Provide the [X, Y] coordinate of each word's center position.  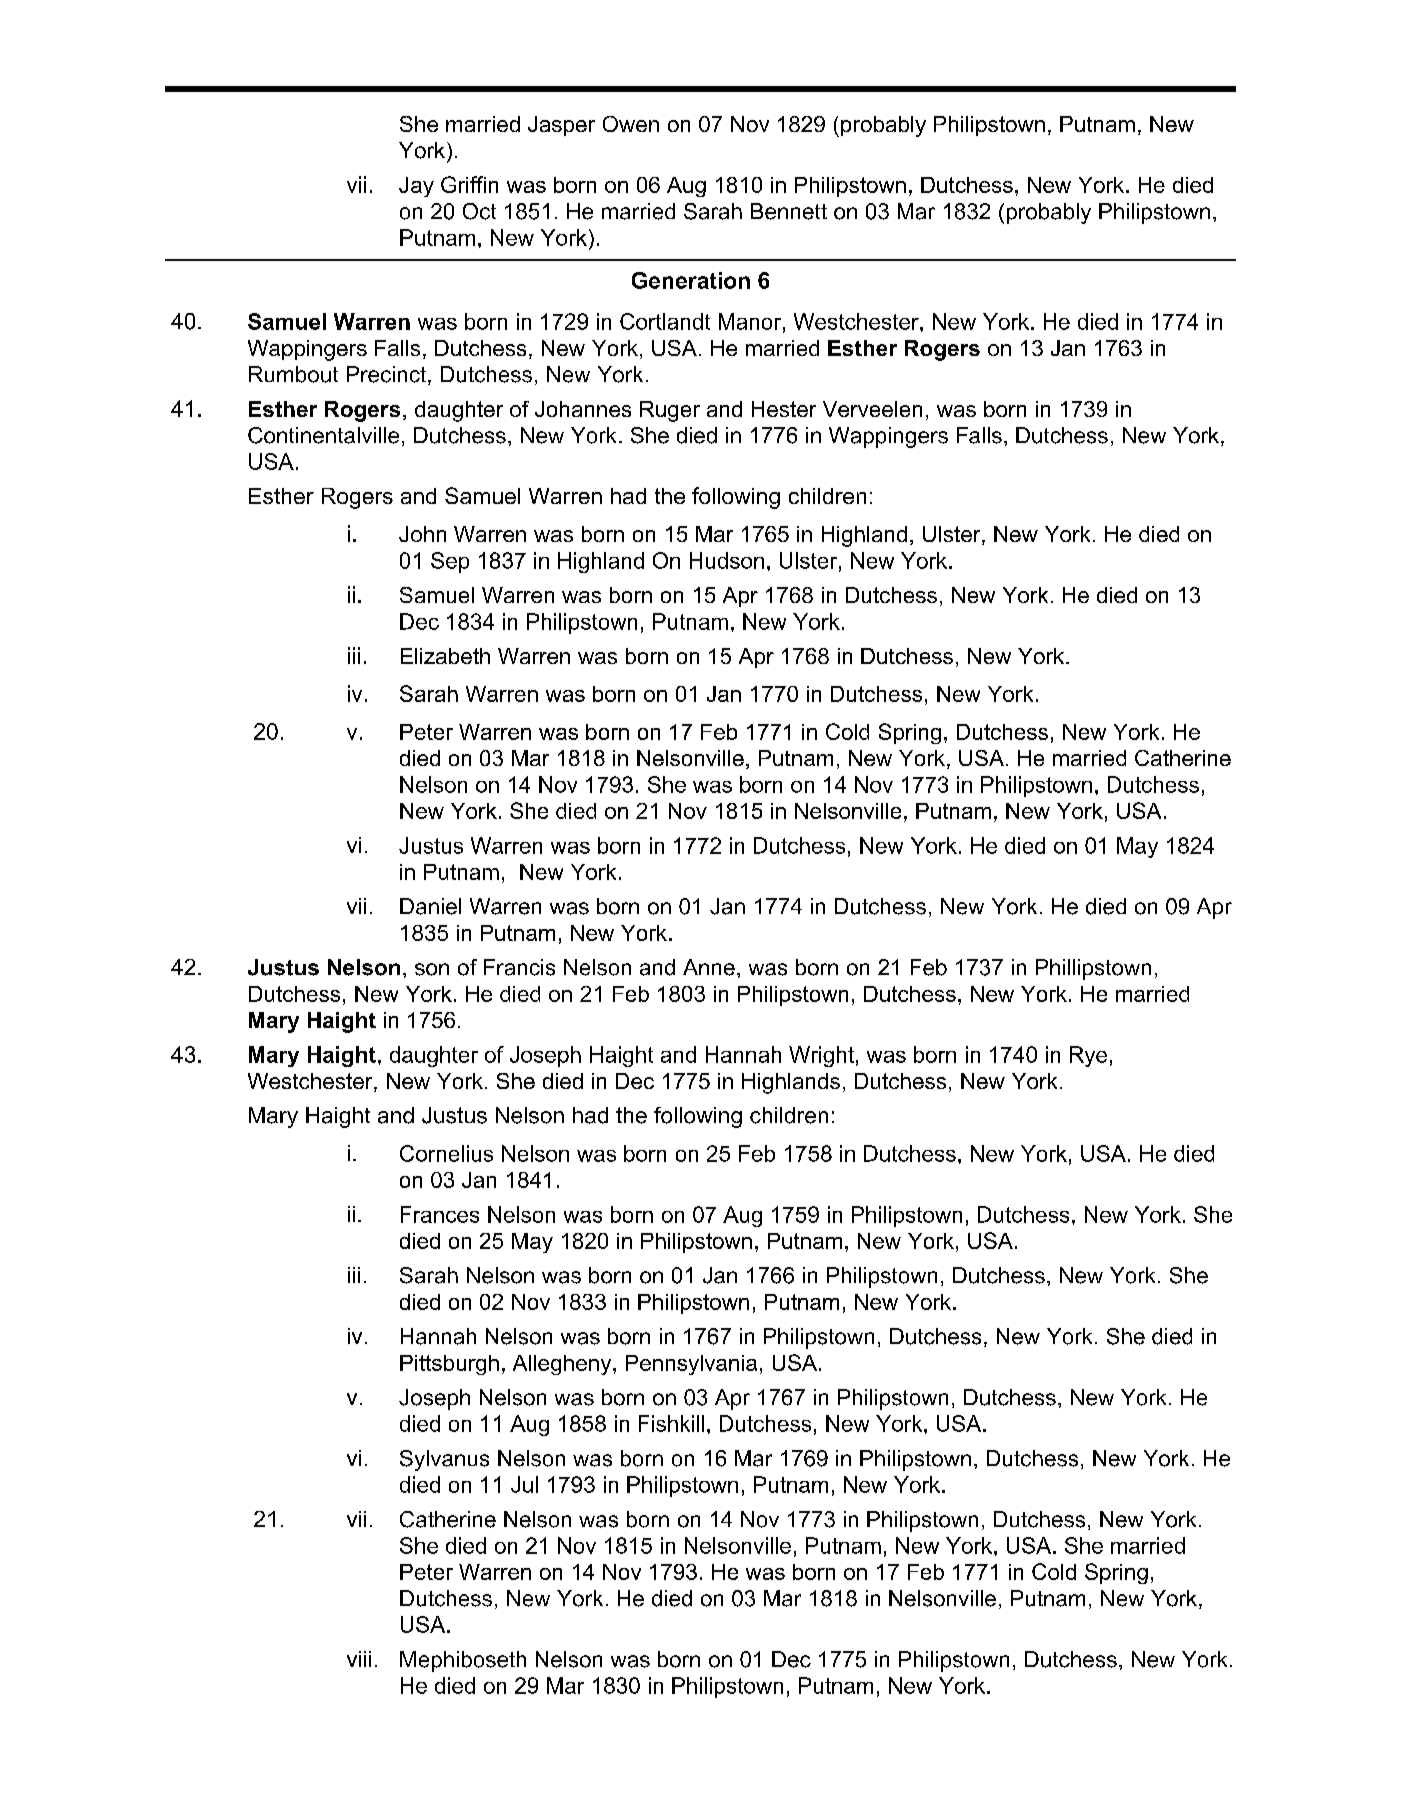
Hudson [727, 560]
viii [359, 1659]
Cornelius [446, 1153]
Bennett [789, 211]
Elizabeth [445, 656]
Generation [691, 280]
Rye [1088, 1056]
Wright [821, 1056]
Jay [416, 187]
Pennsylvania [691, 1365]
